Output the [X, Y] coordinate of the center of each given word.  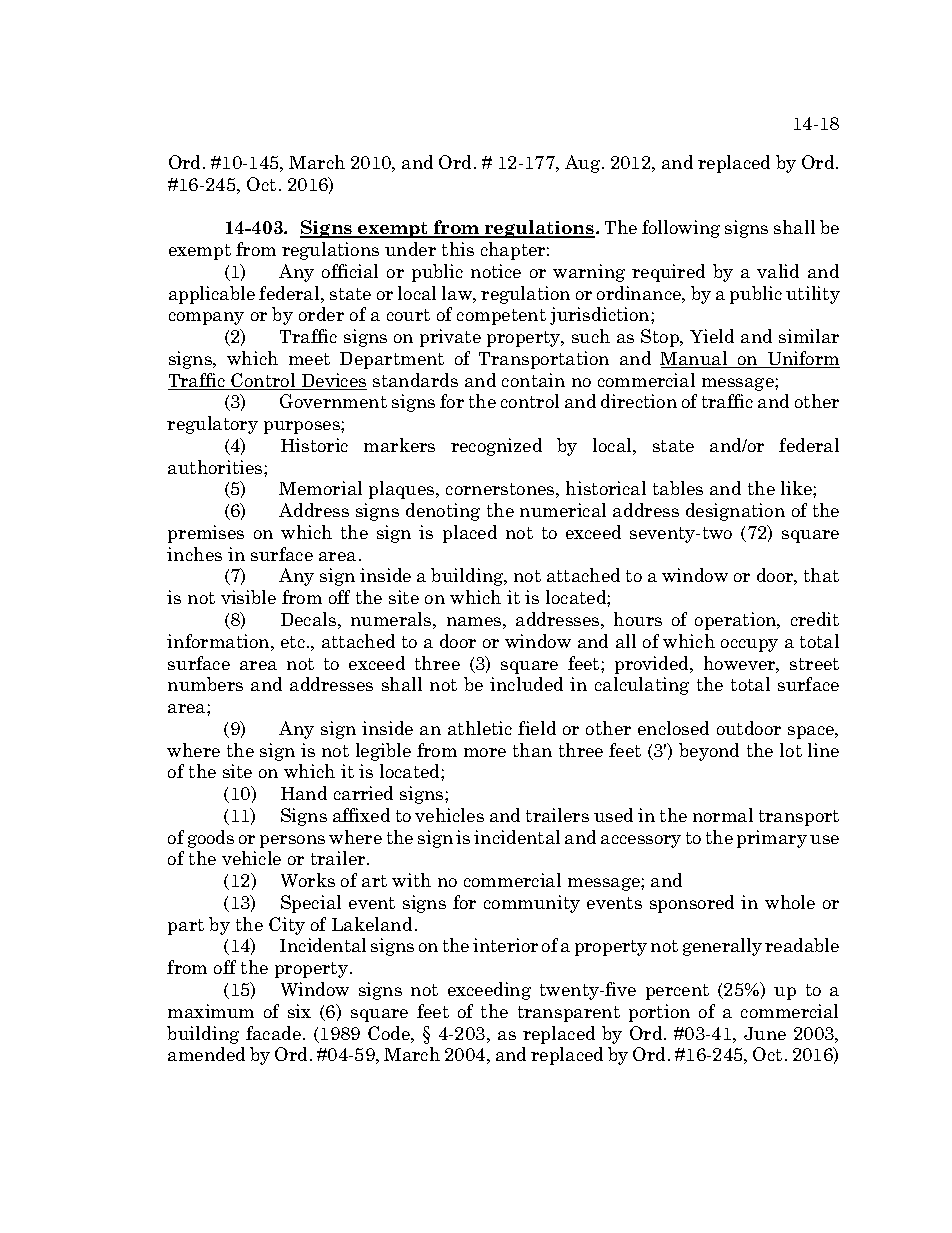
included [526, 684]
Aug [584, 164]
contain [533, 380]
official [350, 271]
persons [292, 841]
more [485, 752]
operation [737, 621]
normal [723, 815]
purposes [303, 427]
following [681, 229]
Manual [695, 359]
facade [273, 1033]
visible [248, 597]
